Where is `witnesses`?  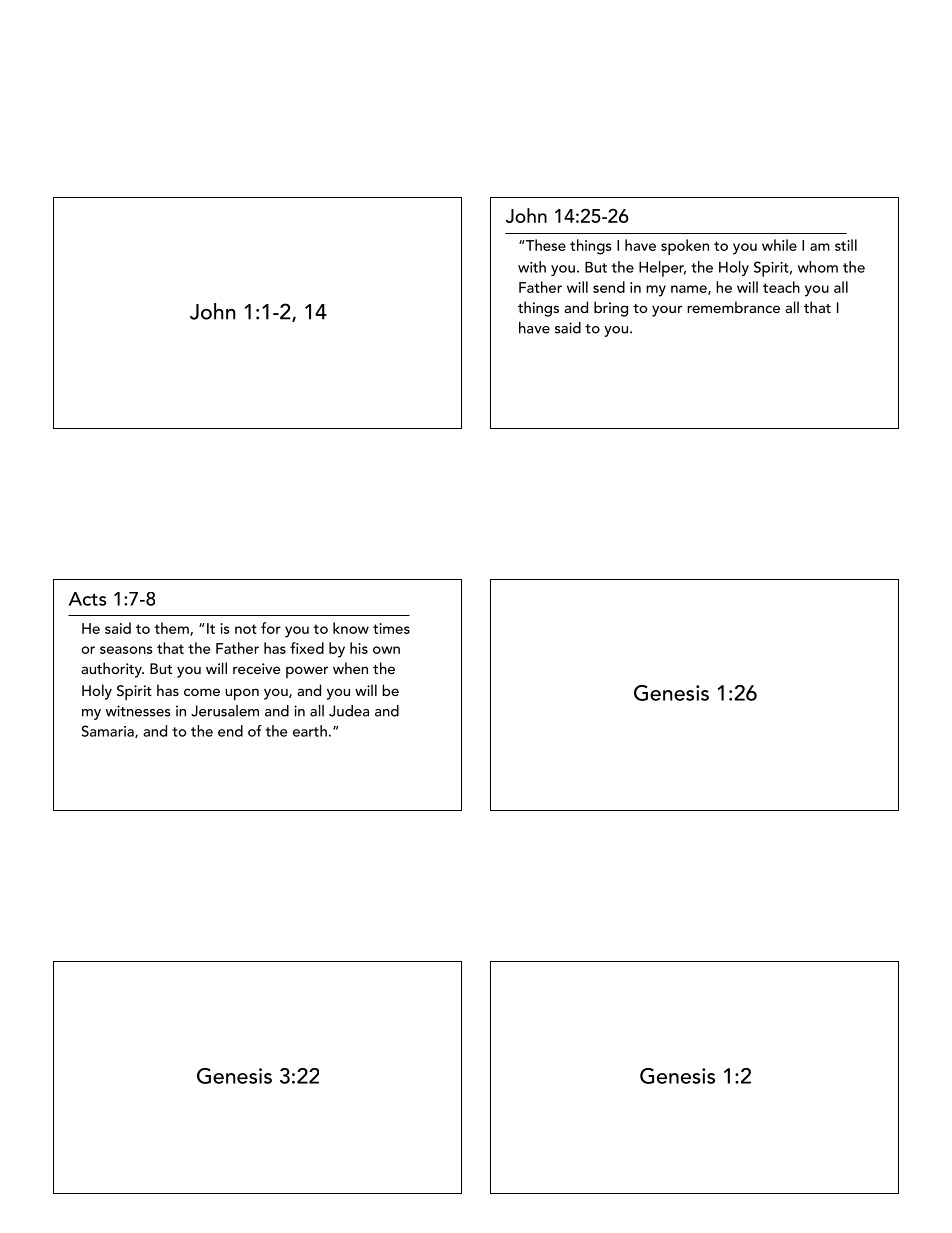
witnesses is located at coordinates (138, 711).
